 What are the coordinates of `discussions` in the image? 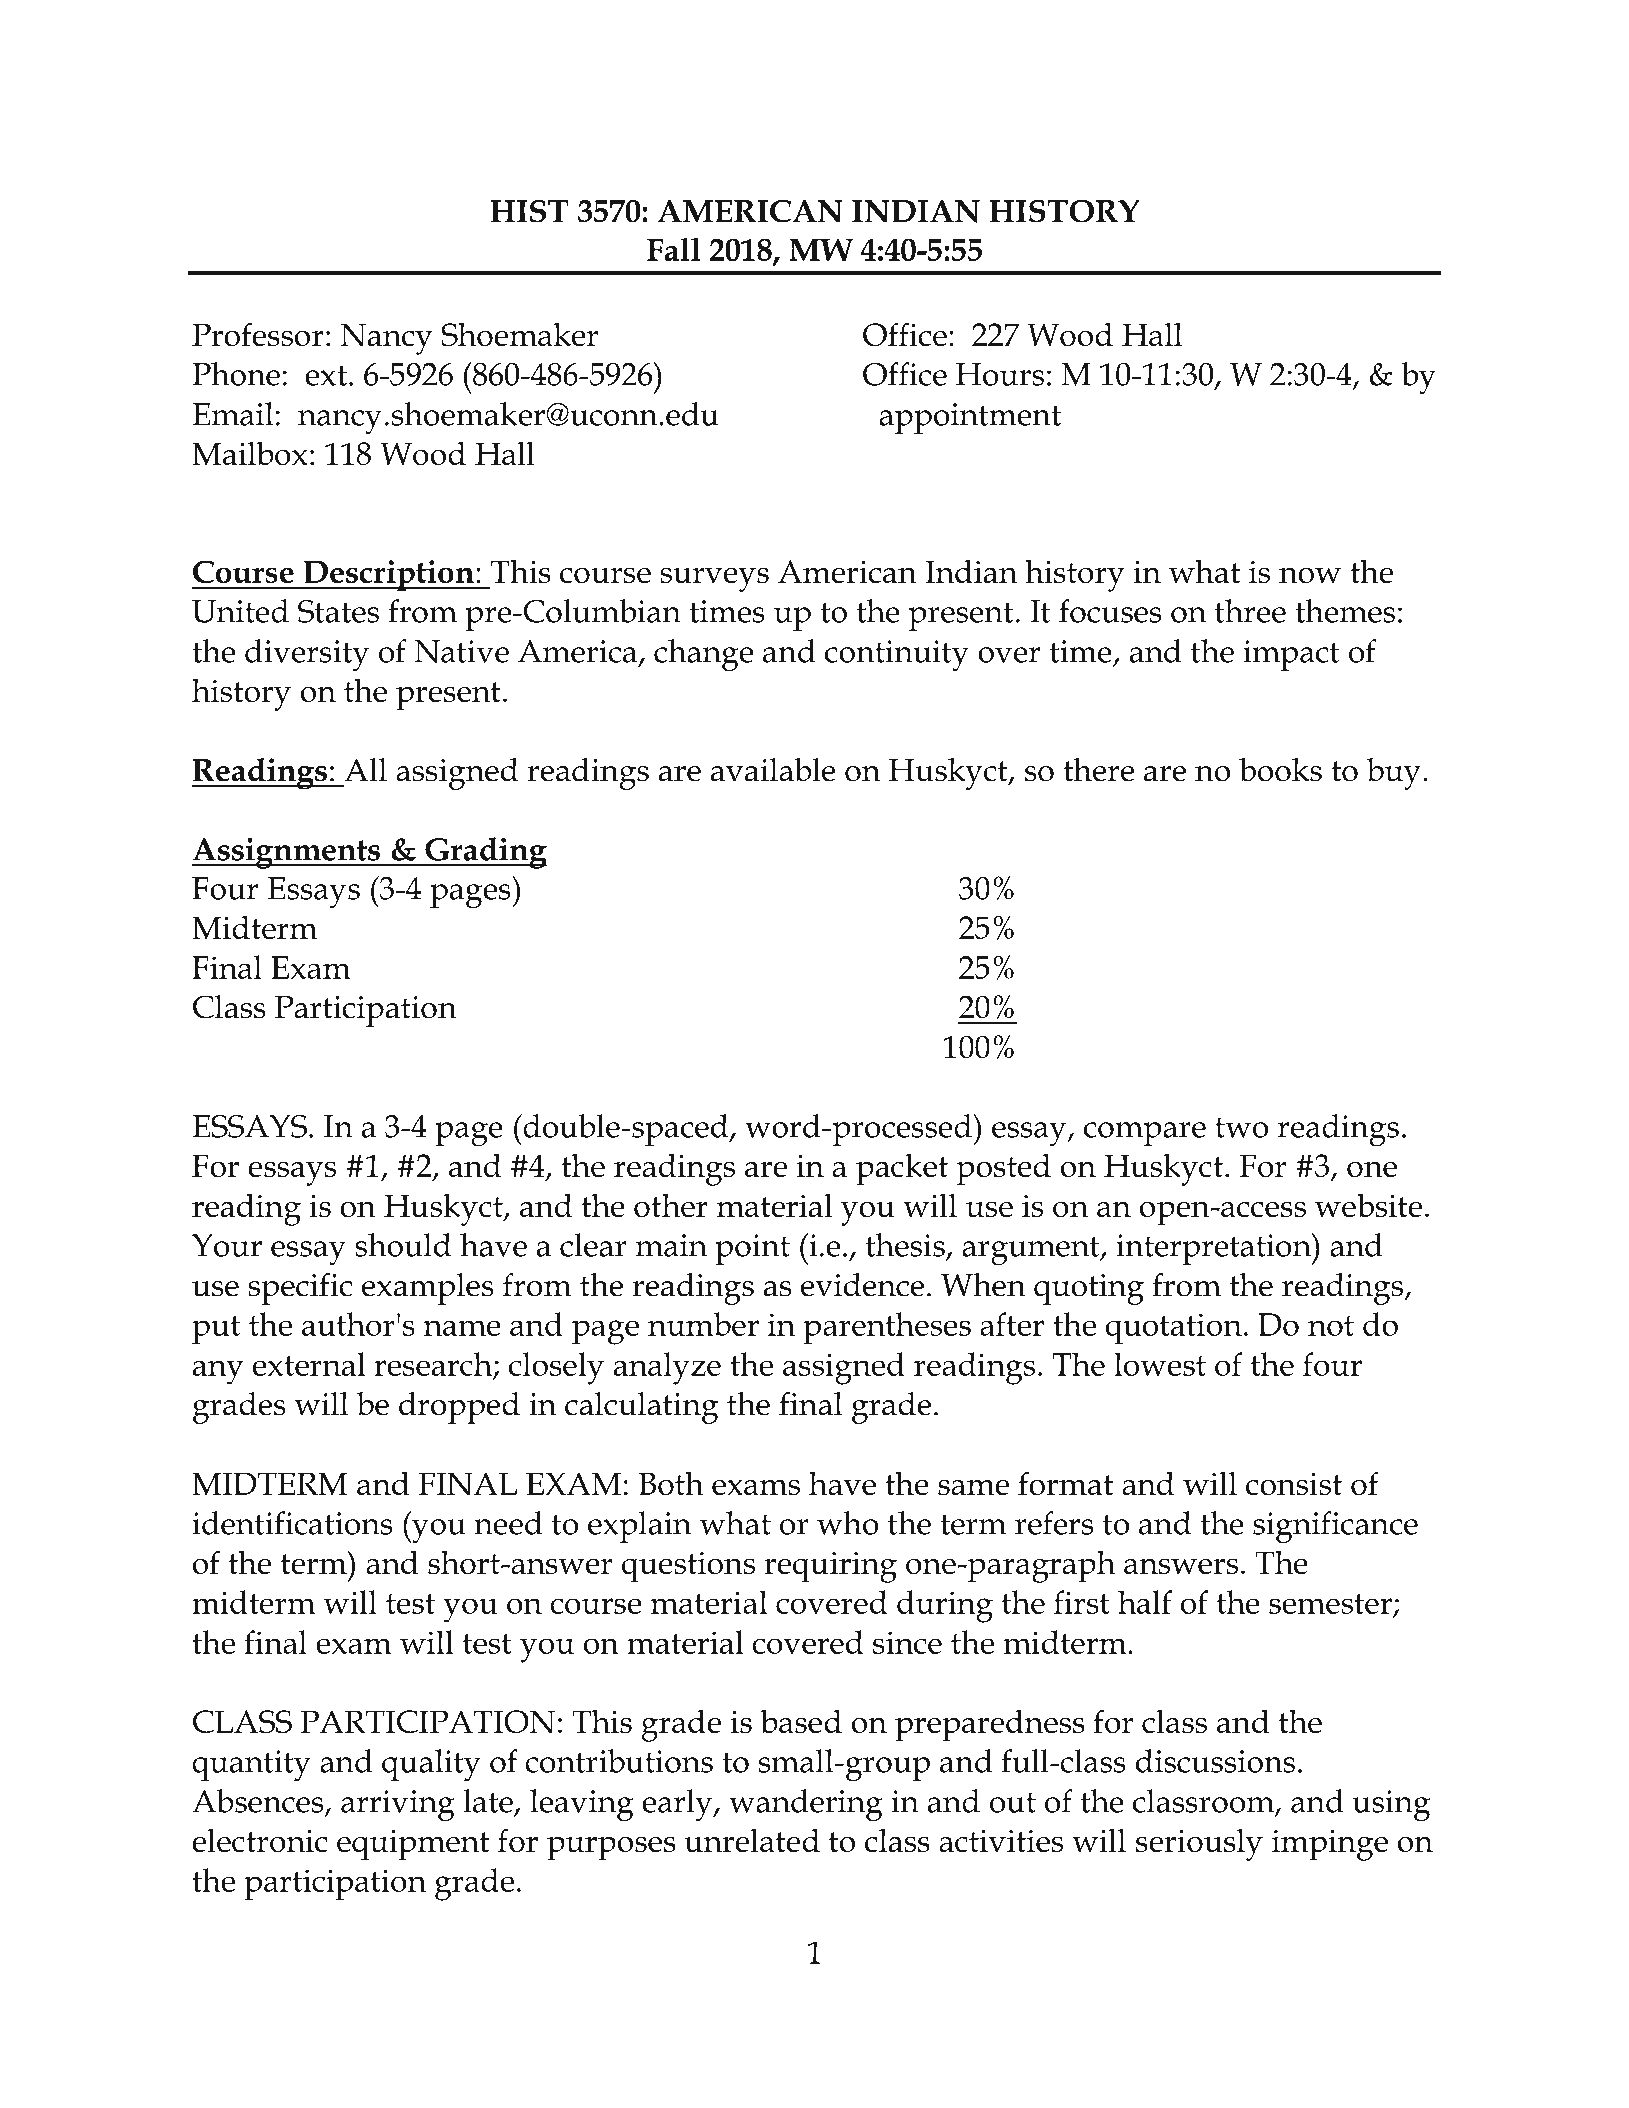 It's located at (1215, 1761).
